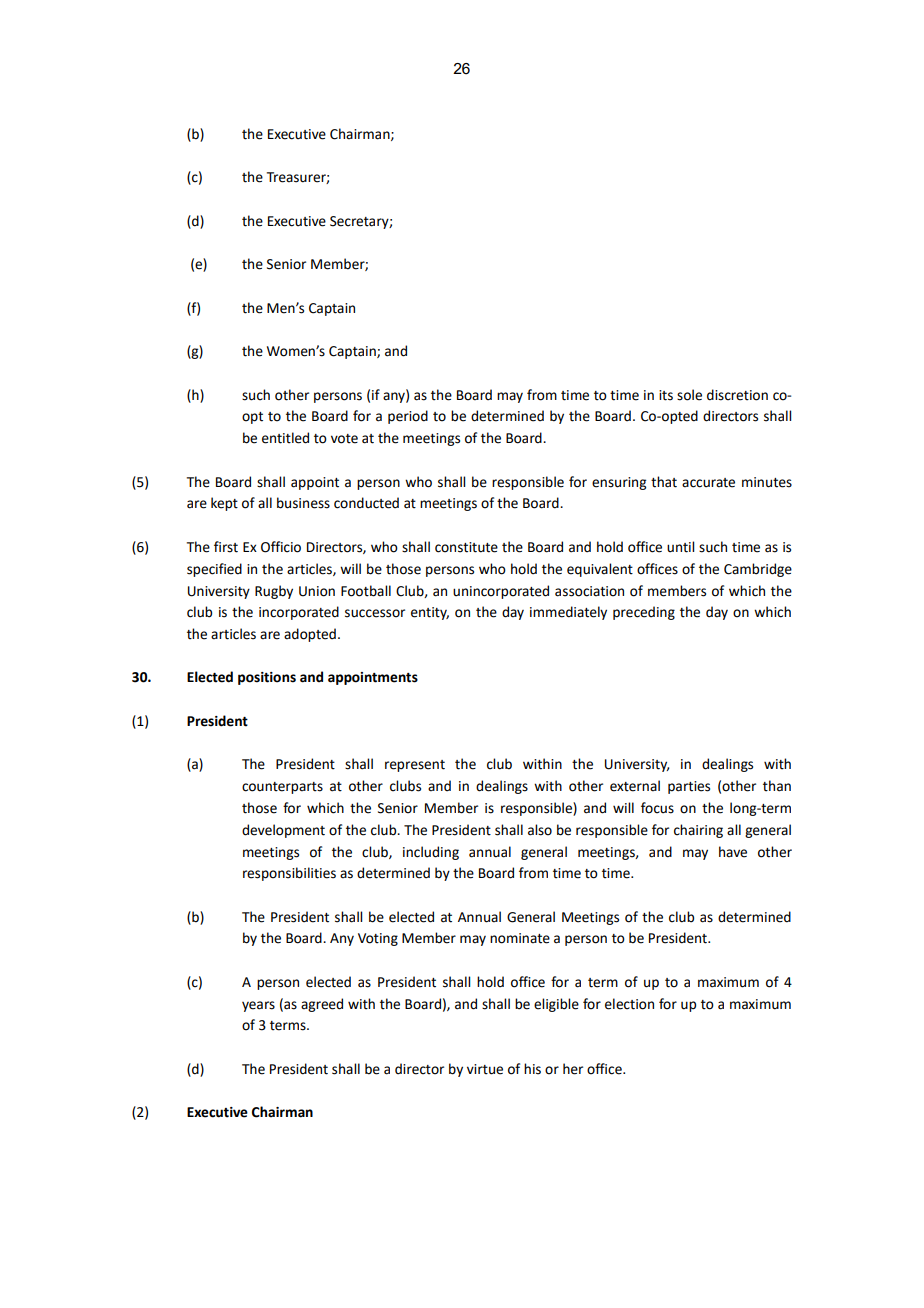 The height and width of the screenshot is (1308, 924). Describe the element at coordinates (733, 852) in the screenshot. I see `have` at that location.
